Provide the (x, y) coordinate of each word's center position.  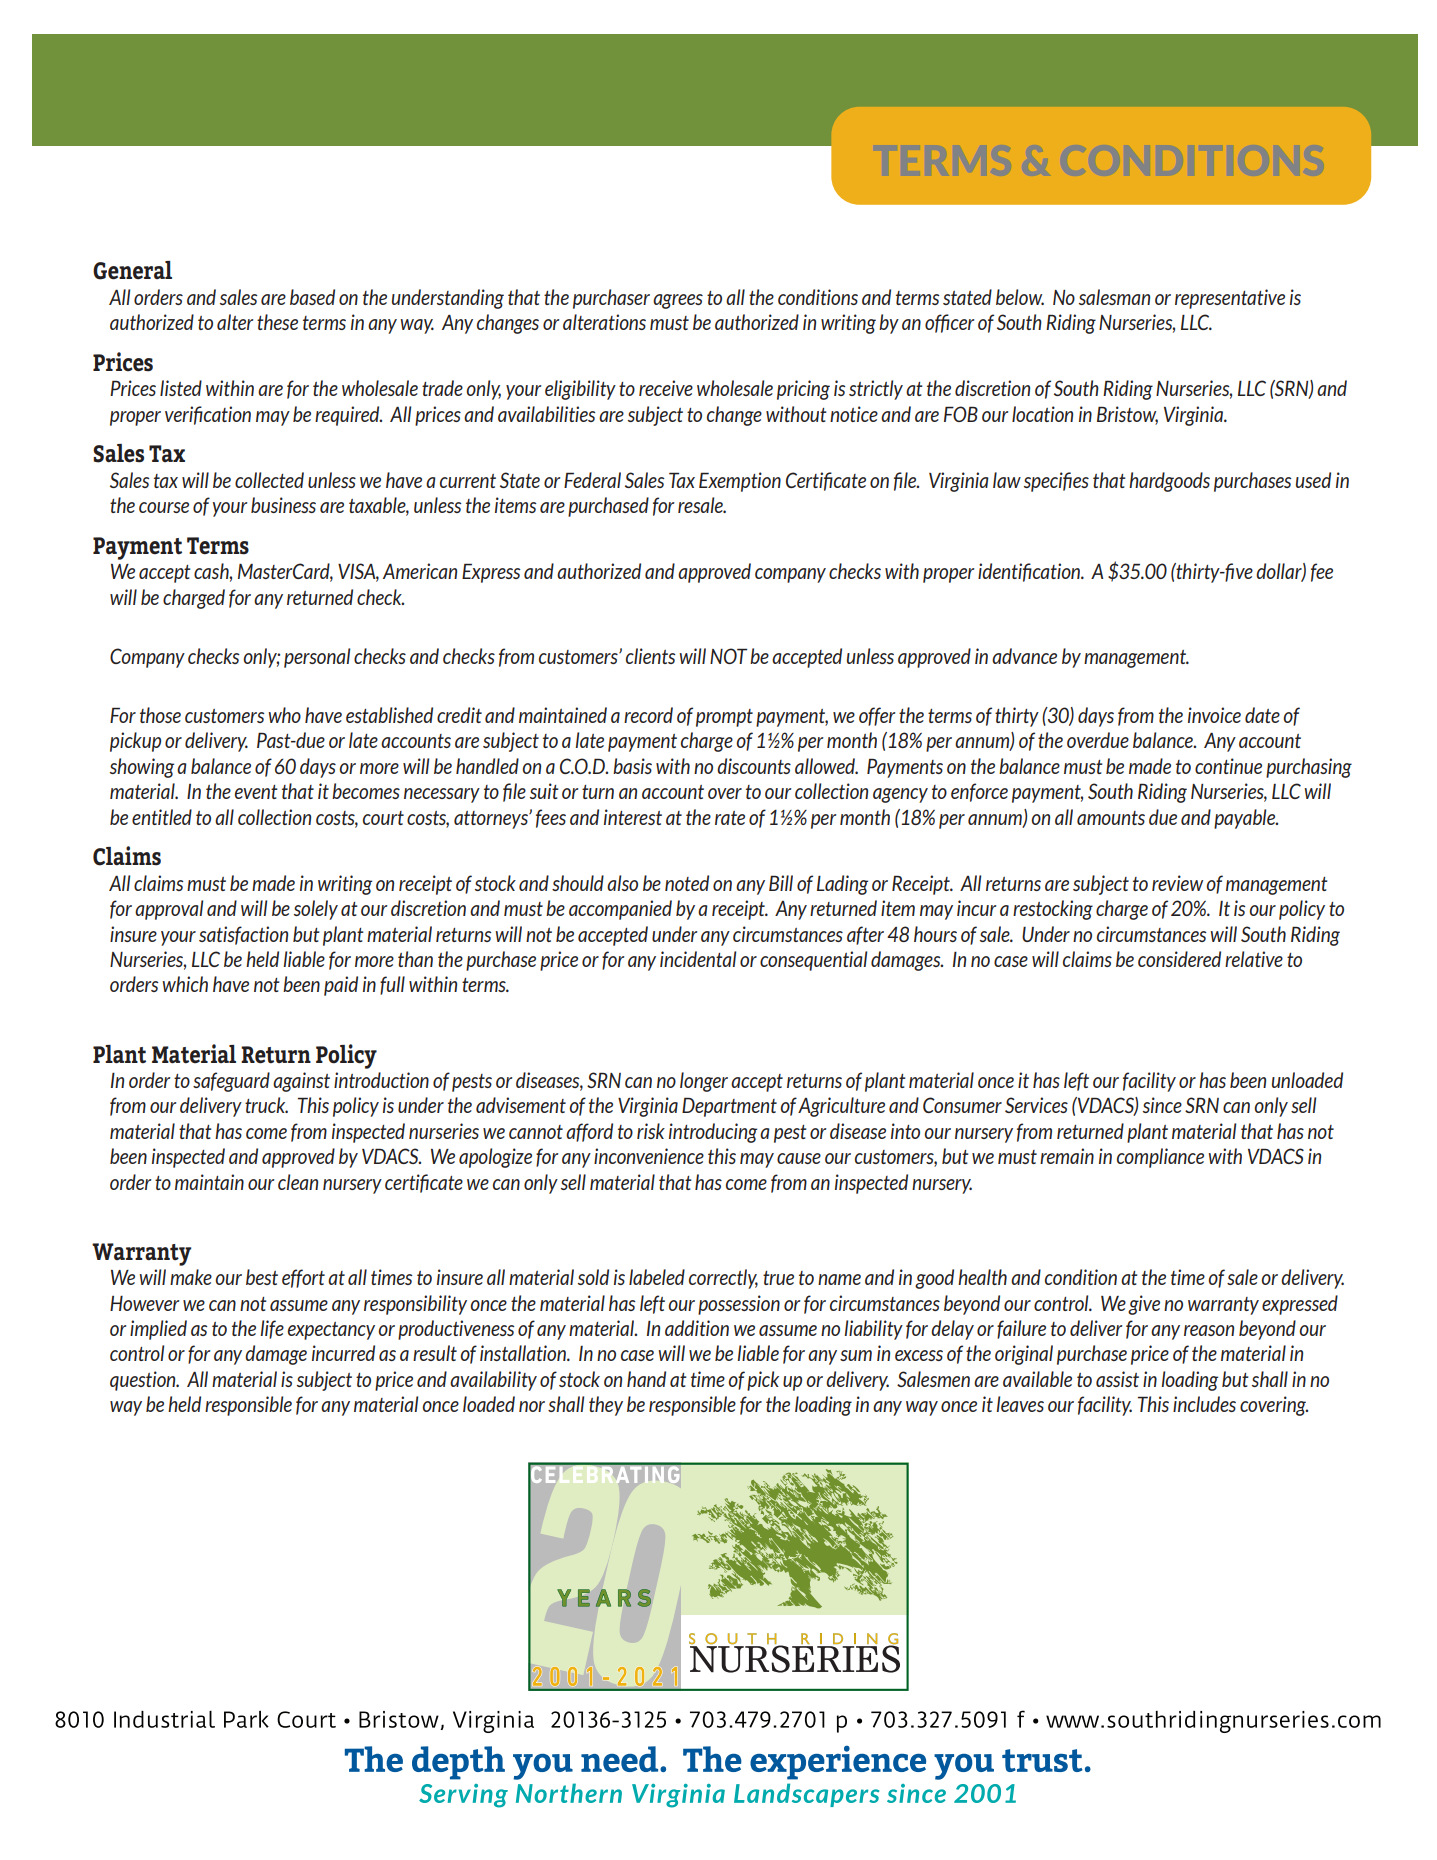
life (272, 1329)
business (283, 505)
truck (266, 1105)
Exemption (740, 482)
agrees (678, 301)
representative (1230, 299)
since (1162, 1105)
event (256, 792)
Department (729, 1107)
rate (730, 818)
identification (1030, 572)
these (277, 322)
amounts (1111, 818)
